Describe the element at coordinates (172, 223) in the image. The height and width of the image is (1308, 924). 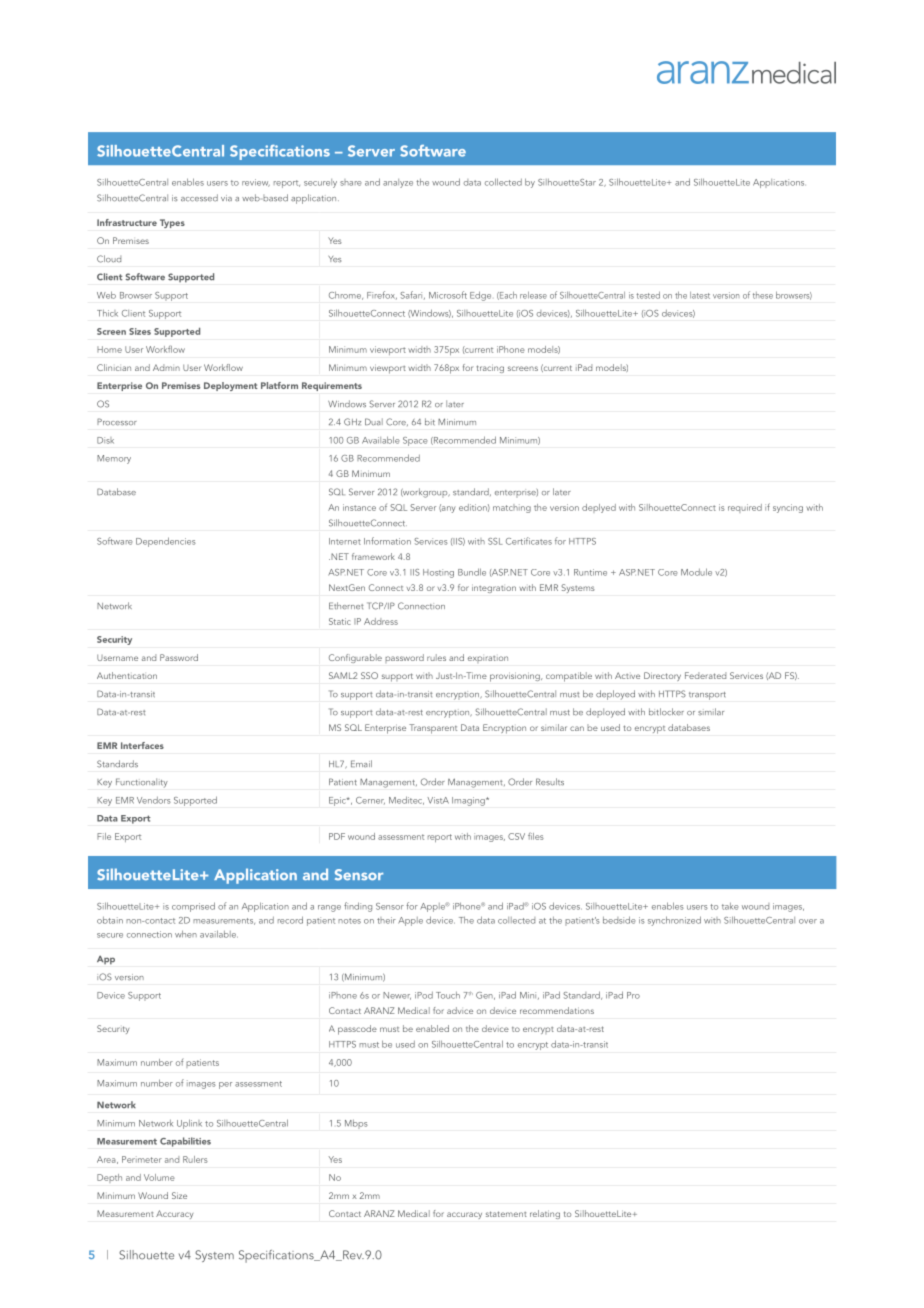
I see `Types` at that location.
